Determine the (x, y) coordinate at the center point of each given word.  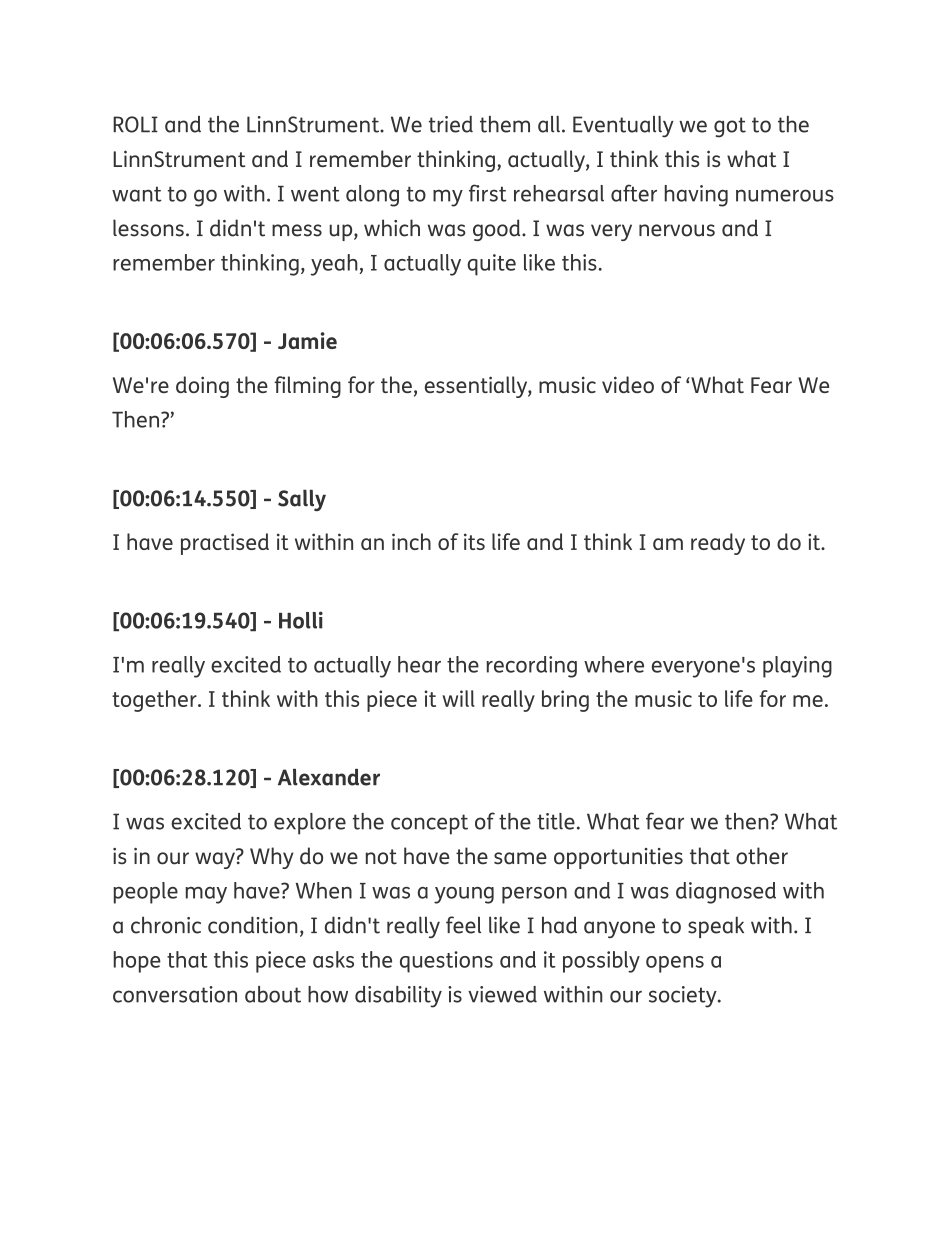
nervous (677, 230)
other (762, 856)
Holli (301, 620)
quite (491, 265)
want (137, 194)
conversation (175, 994)
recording (532, 667)
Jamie (307, 340)
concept (429, 824)
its (474, 541)
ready (718, 544)
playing (797, 667)
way (216, 859)
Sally (302, 500)
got (730, 127)
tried (451, 124)
